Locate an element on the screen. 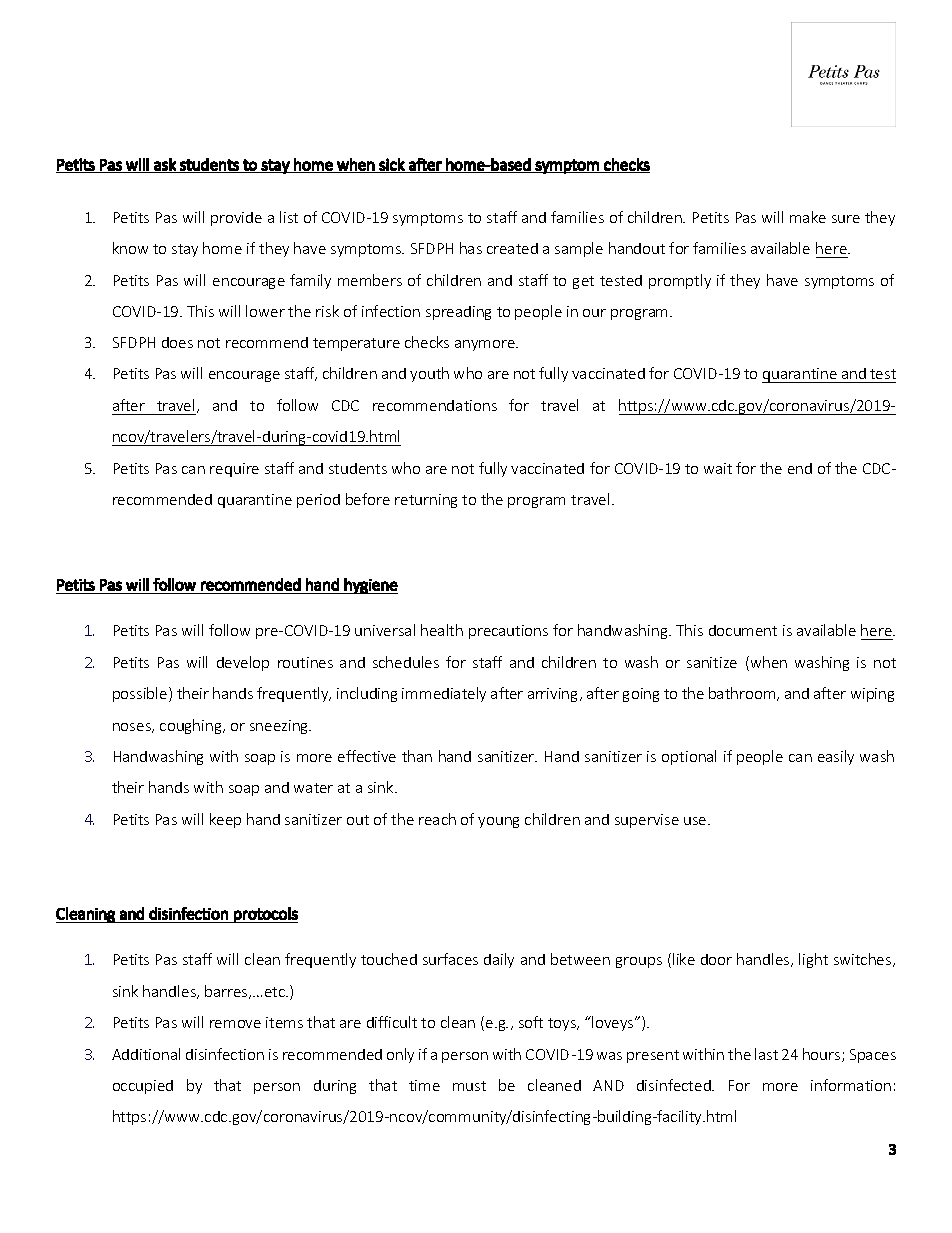 This screenshot has width=952, height=1233. youth is located at coordinates (429, 374).
